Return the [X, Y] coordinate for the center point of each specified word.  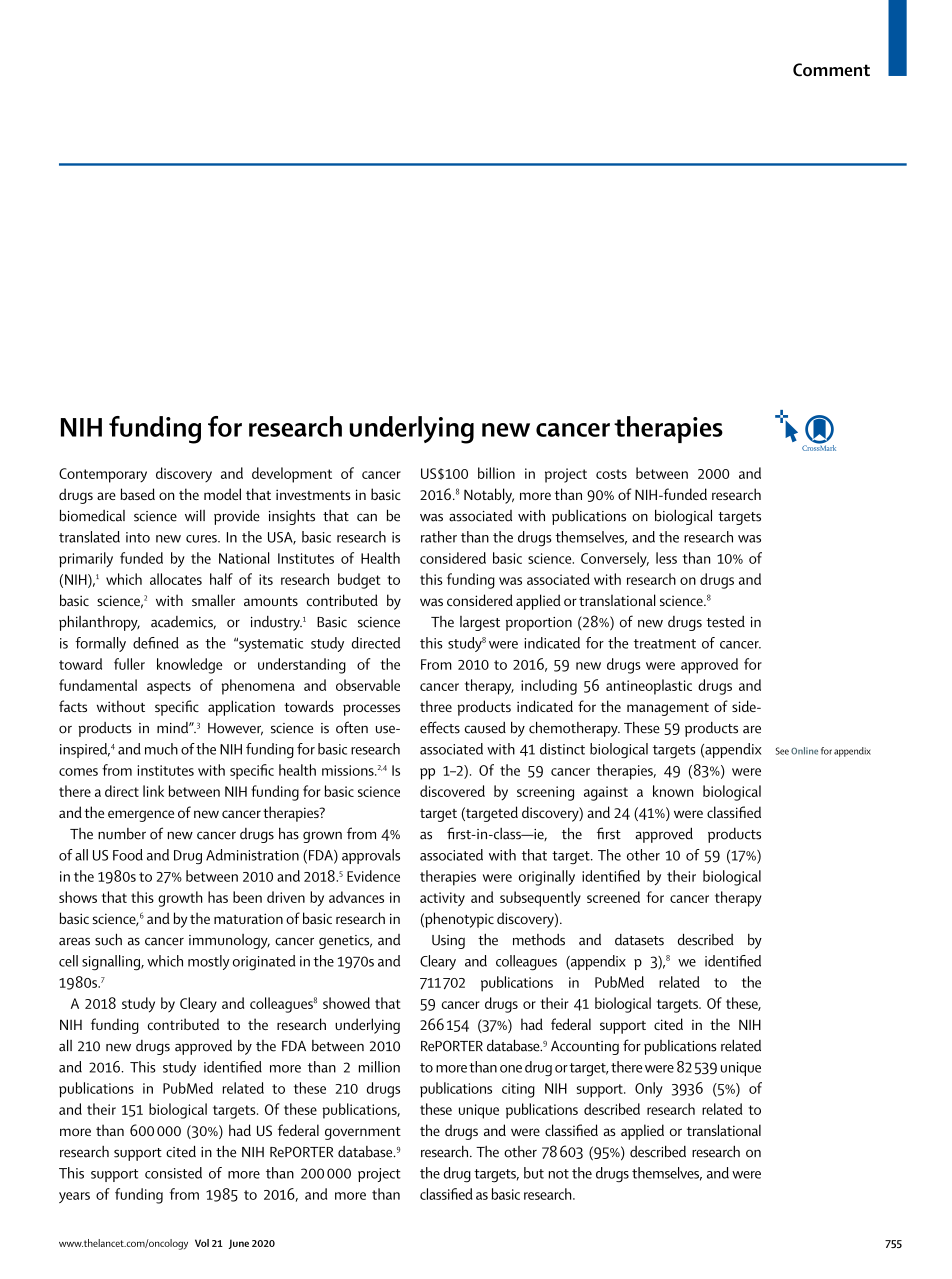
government [363, 1133]
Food [128, 855]
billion [496, 473]
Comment [831, 70]
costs [611, 474]
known [673, 791]
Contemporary [103, 475]
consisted [173, 1173]
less [666, 558]
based [137, 494]
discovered [452, 791]
